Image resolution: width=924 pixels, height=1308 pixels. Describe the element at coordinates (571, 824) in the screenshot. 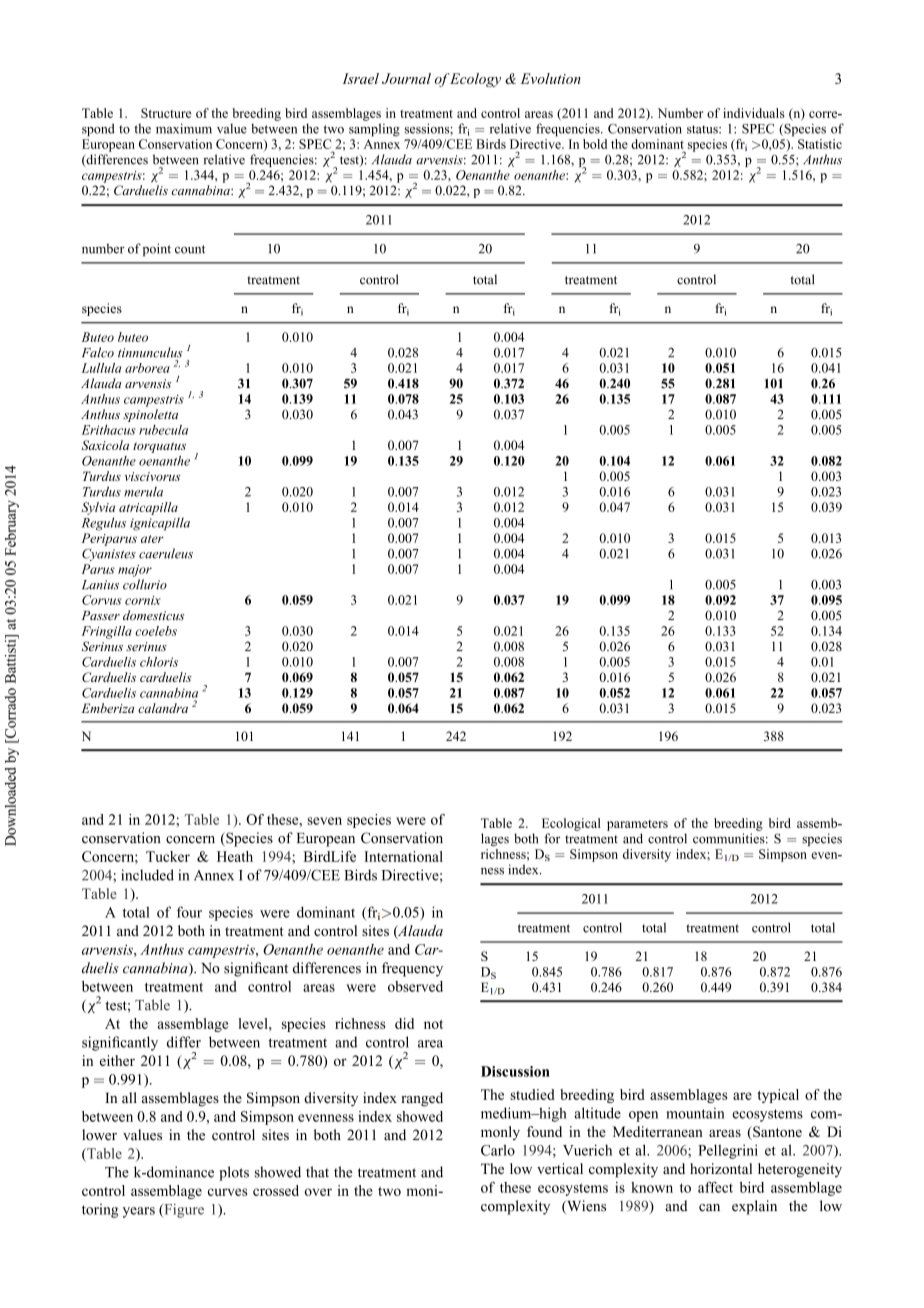

I see `Ecological` at that location.
